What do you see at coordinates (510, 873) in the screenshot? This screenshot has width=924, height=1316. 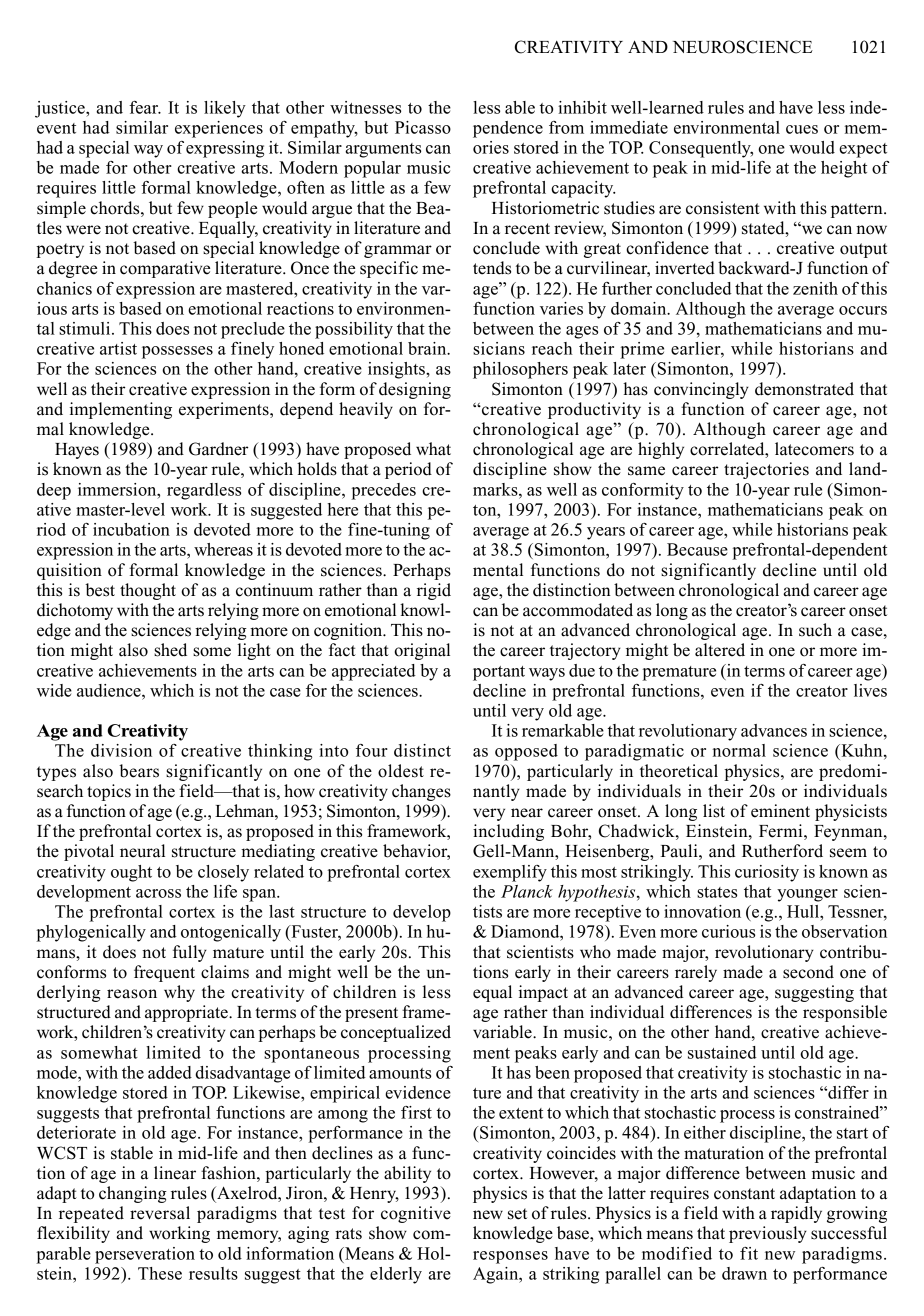 I see `exemplify` at bounding box center [510, 873].
